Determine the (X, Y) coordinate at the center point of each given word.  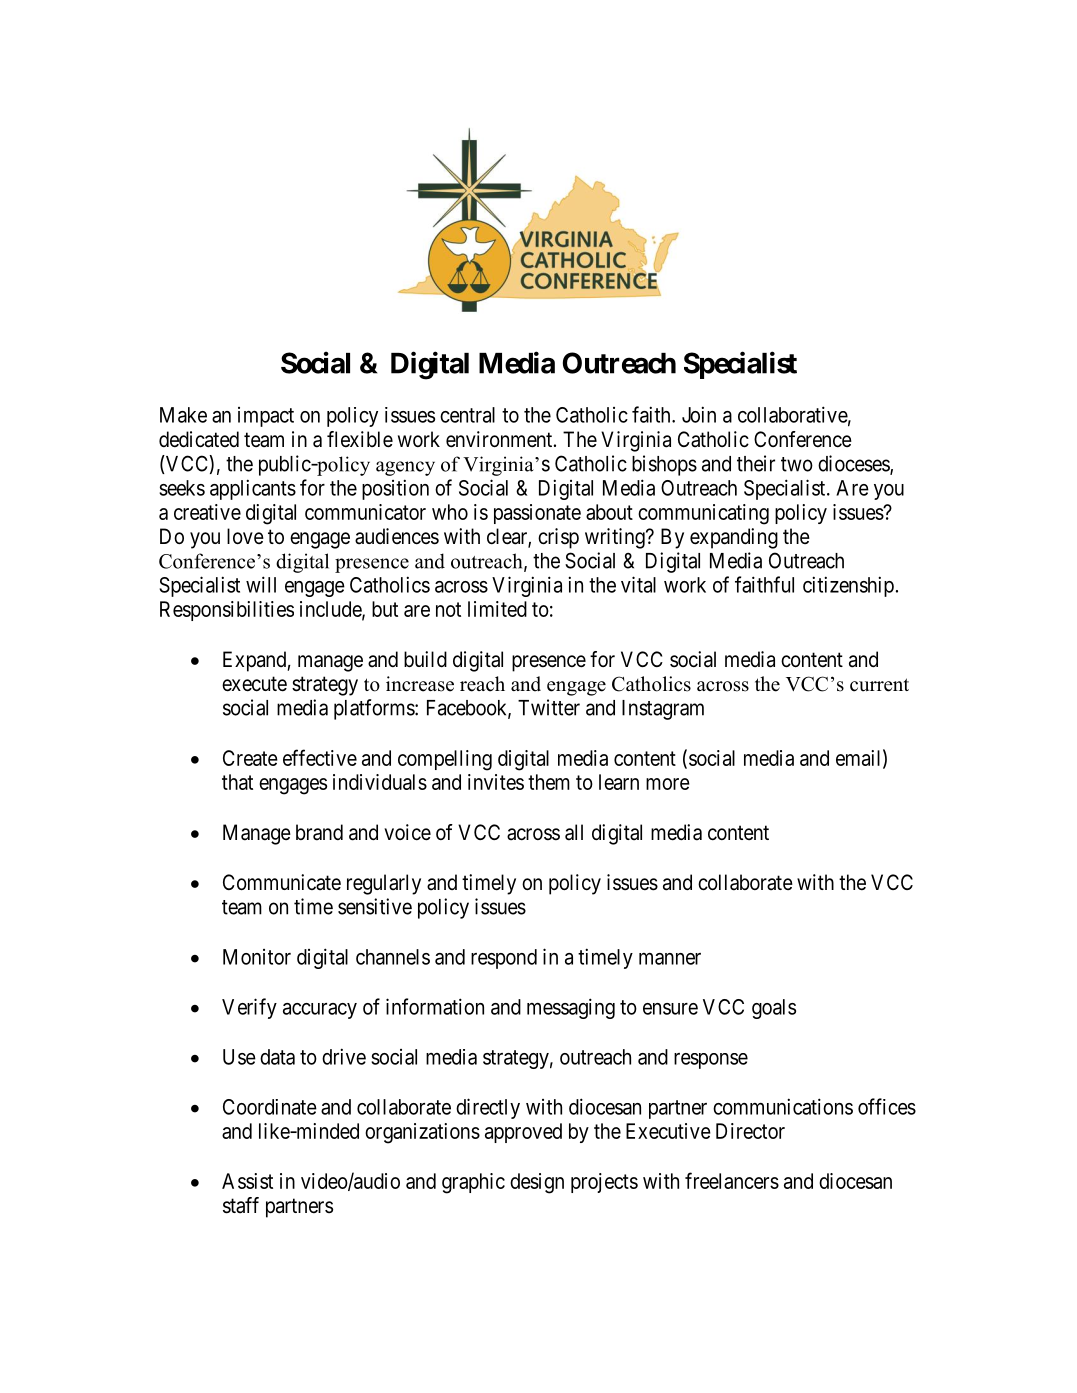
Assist (247, 1181)
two (797, 464)
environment (500, 439)
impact (266, 417)
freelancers (732, 1180)
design (537, 1183)
